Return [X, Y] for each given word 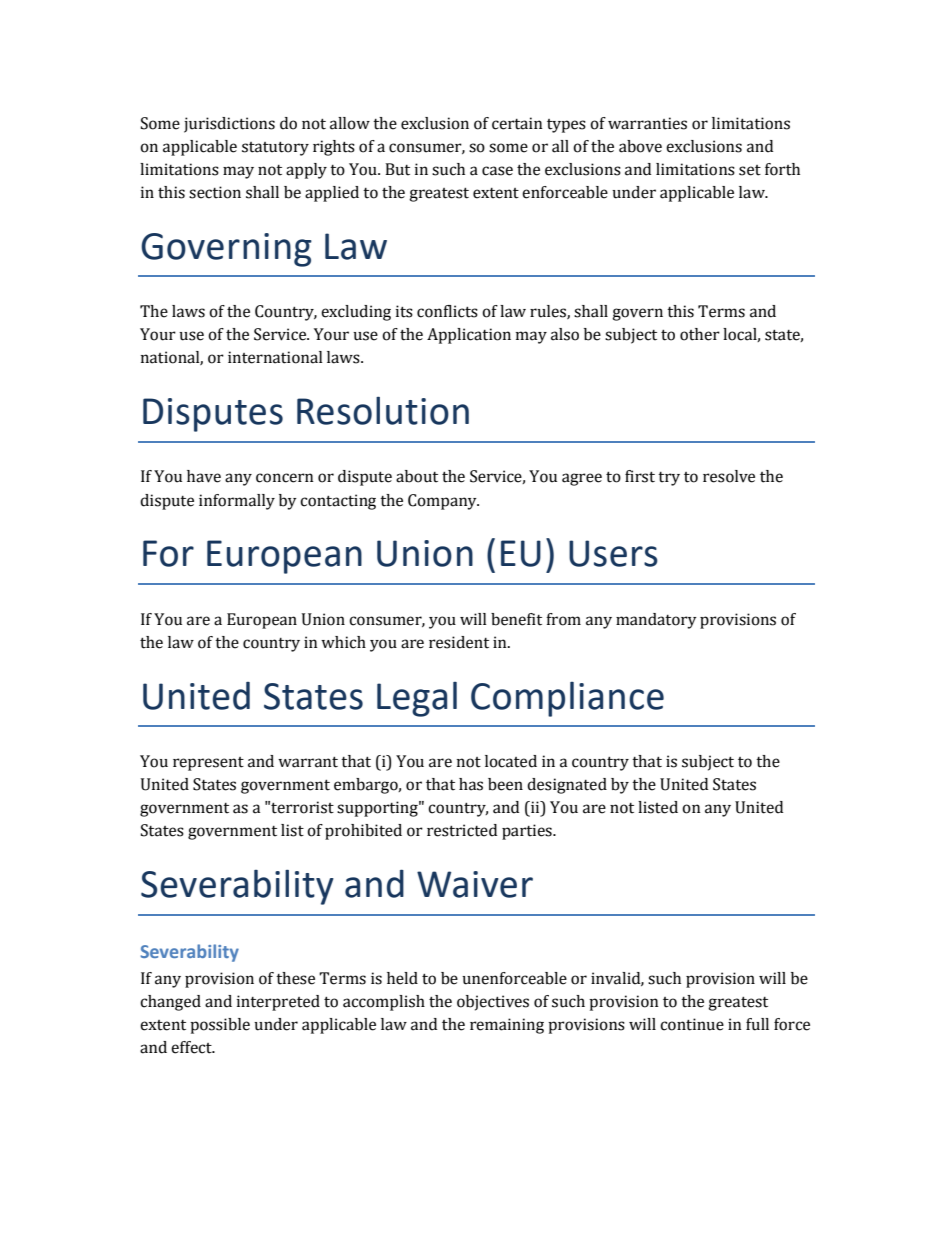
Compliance [567, 699]
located [511, 761]
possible [220, 1026]
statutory [275, 148]
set [750, 170]
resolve [729, 476]
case [497, 171]
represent [208, 764]
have [204, 476]
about [417, 476]
